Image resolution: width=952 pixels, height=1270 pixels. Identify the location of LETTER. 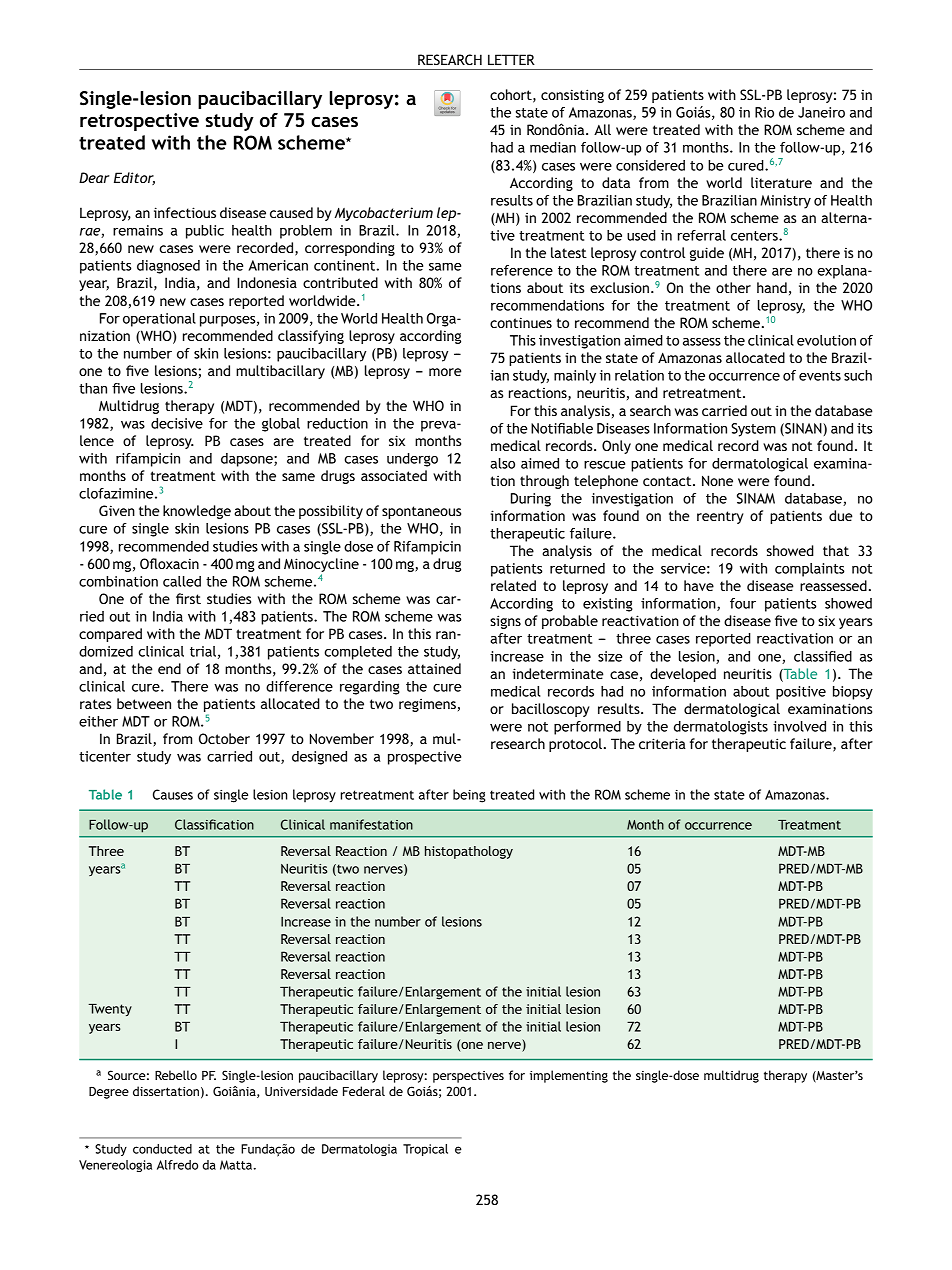
(511, 59).
